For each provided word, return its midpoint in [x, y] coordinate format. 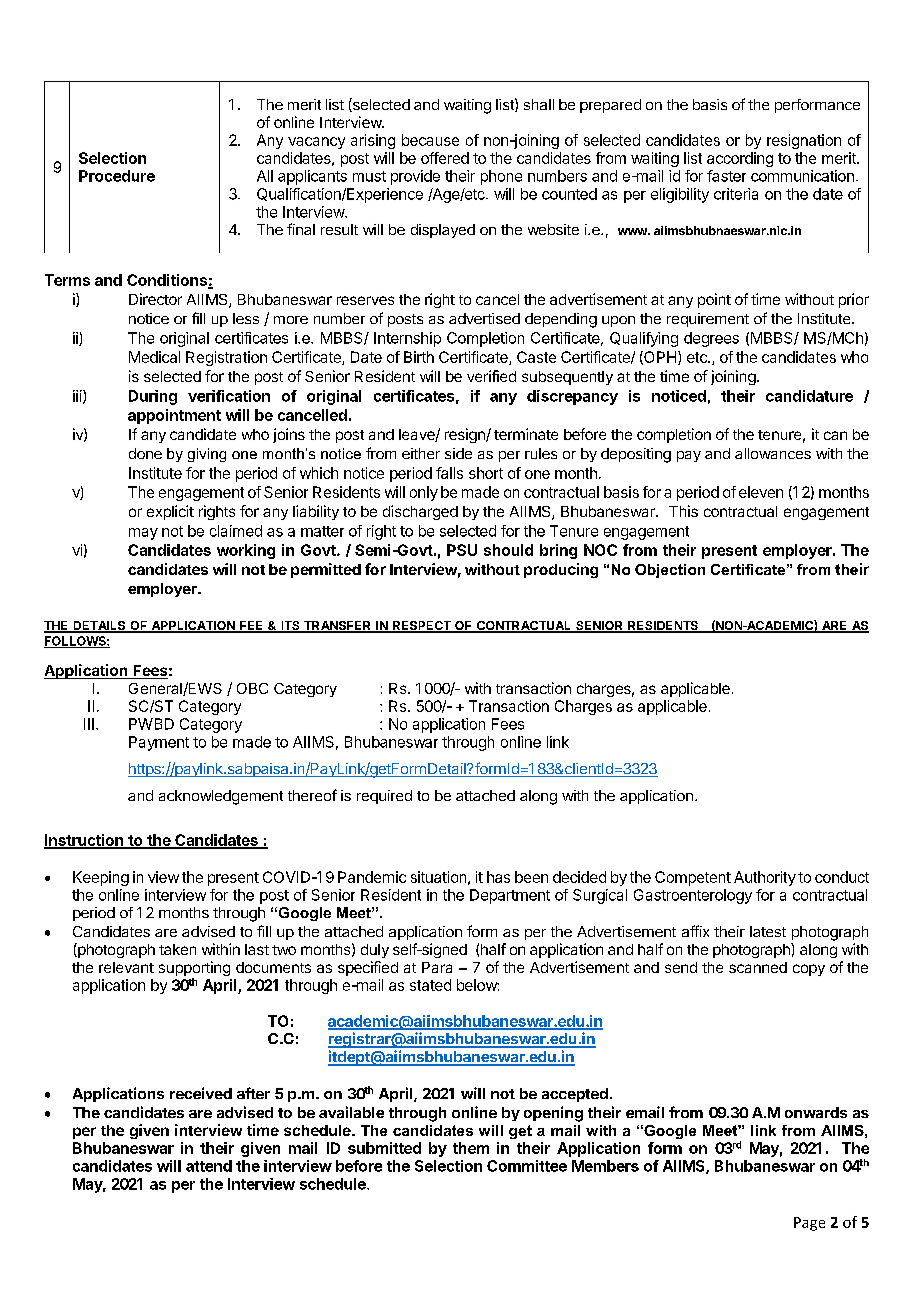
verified [491, 376]
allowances [773, 453]
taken [177, 949]
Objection [670, 571]
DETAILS [99, 627]
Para [437, 967]
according [740, 159]
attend [209, 1166]
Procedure [117, 176]
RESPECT [422, 627]
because [430, 140]
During [153, 397]
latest [768, 931]
